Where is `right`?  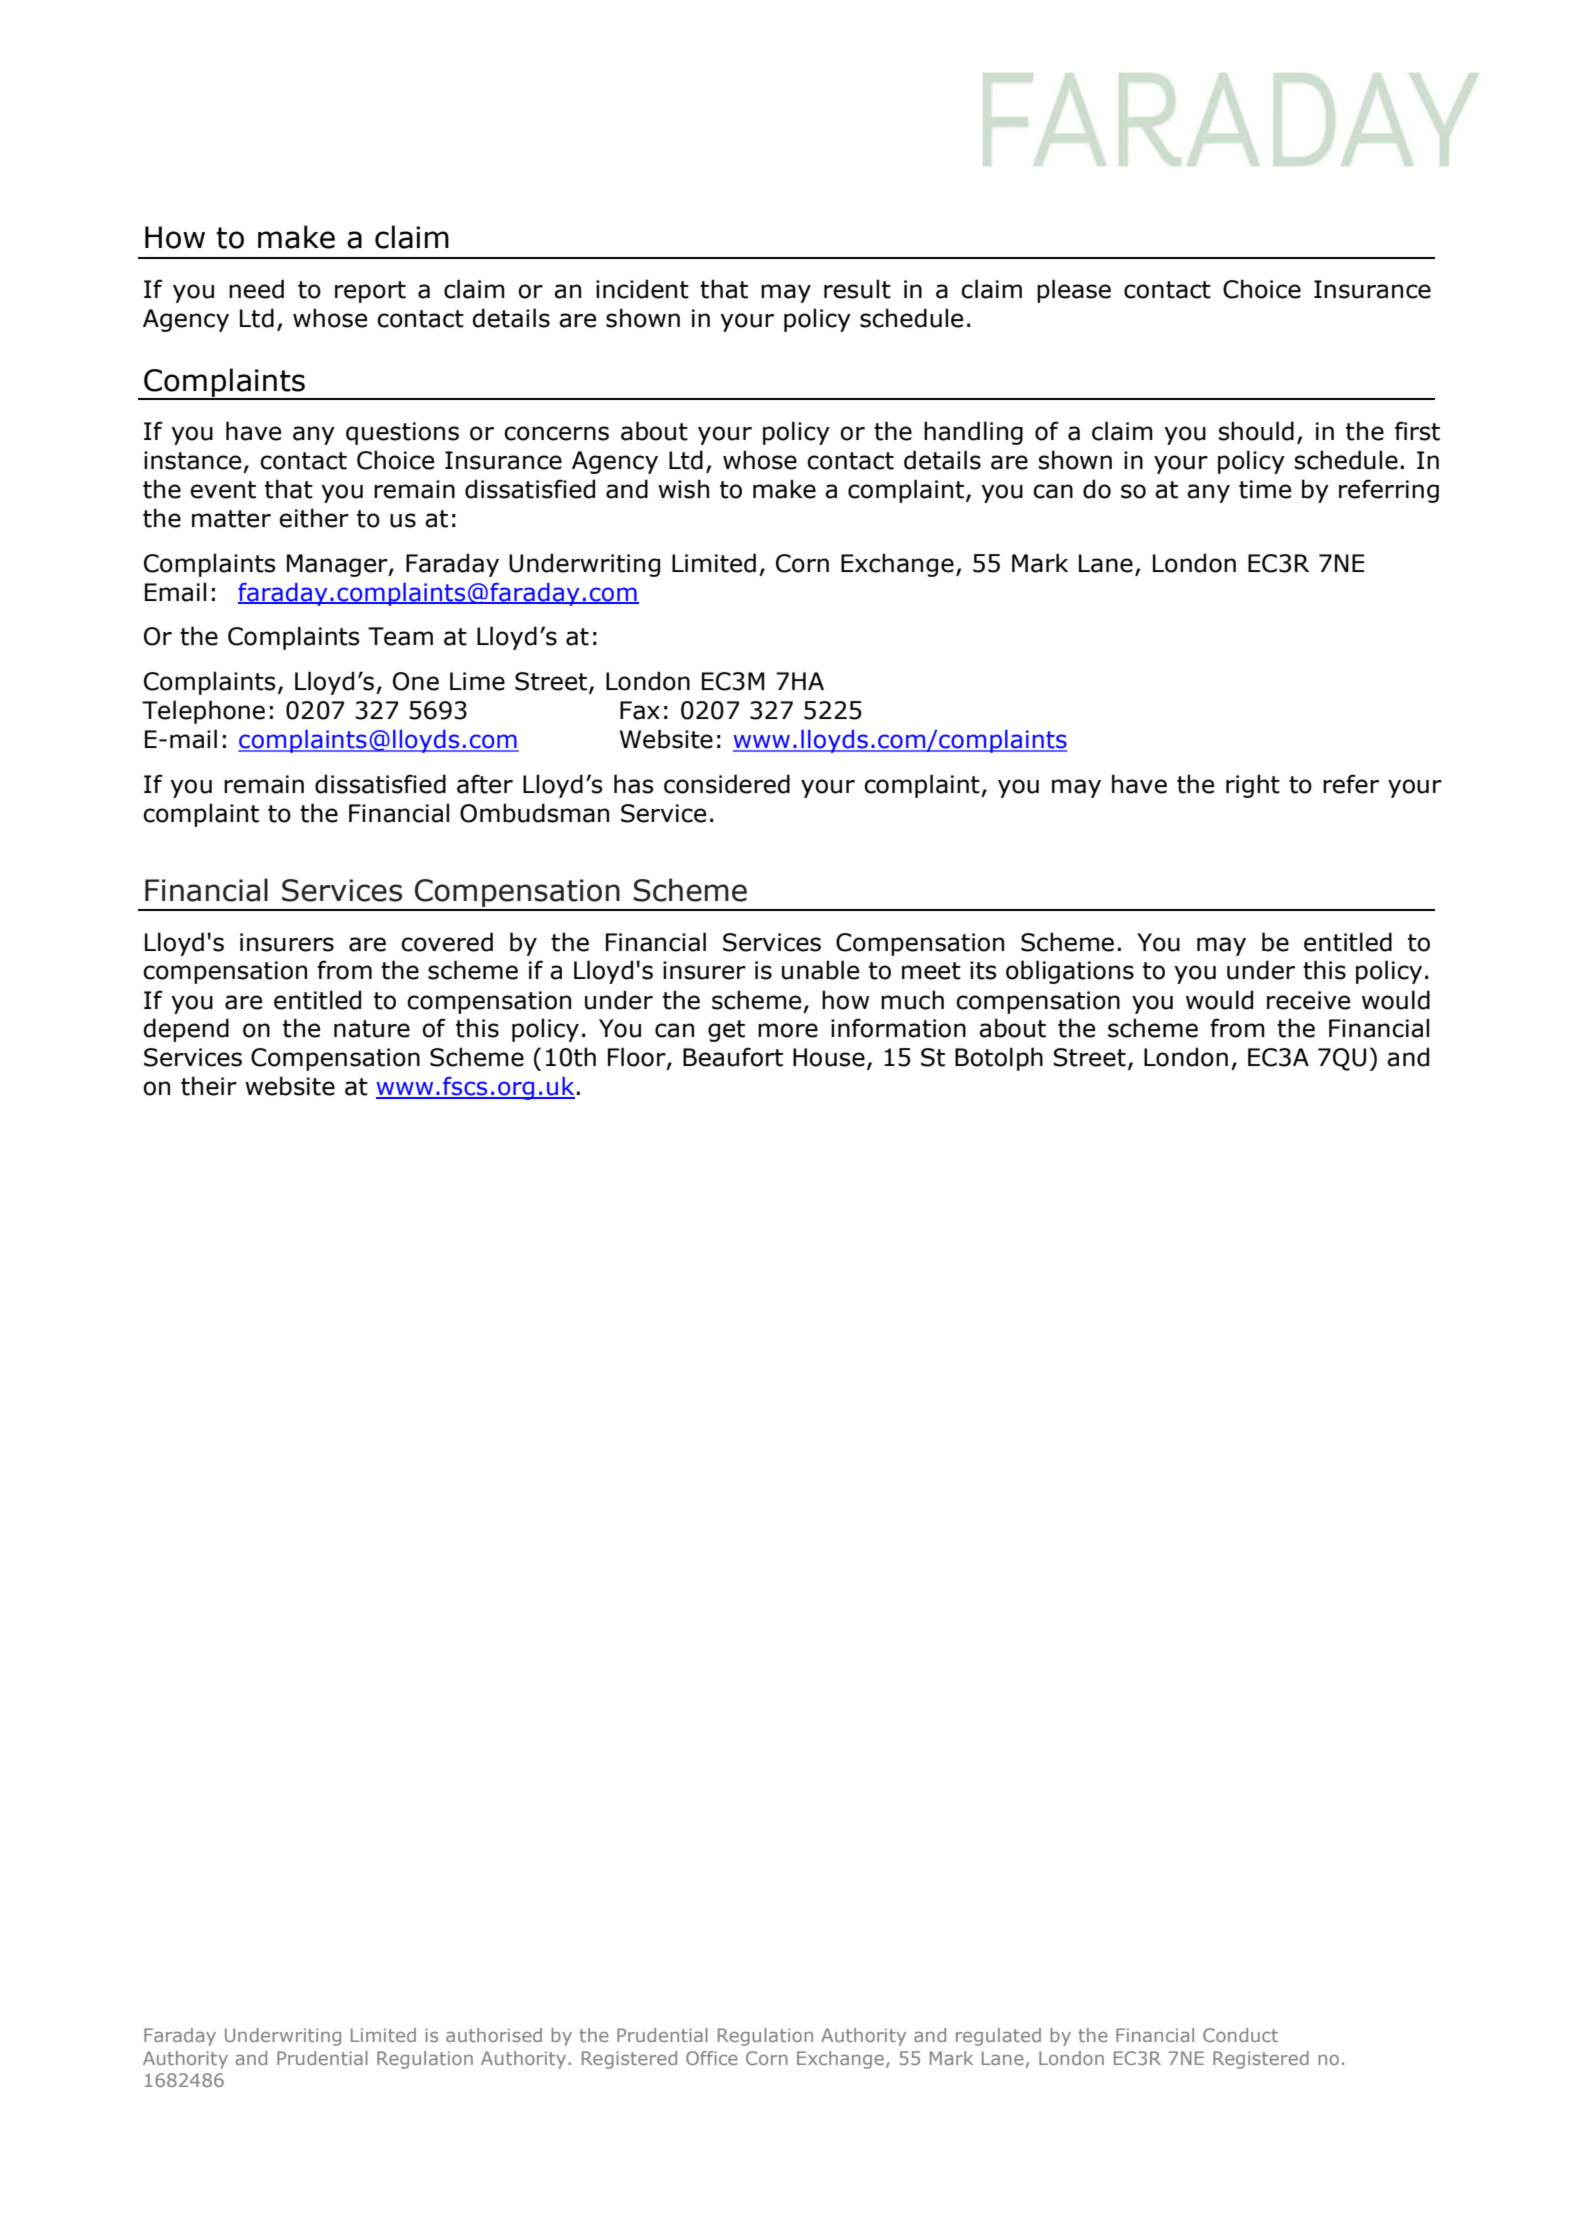
right is located at coordinates (1253, 786).
